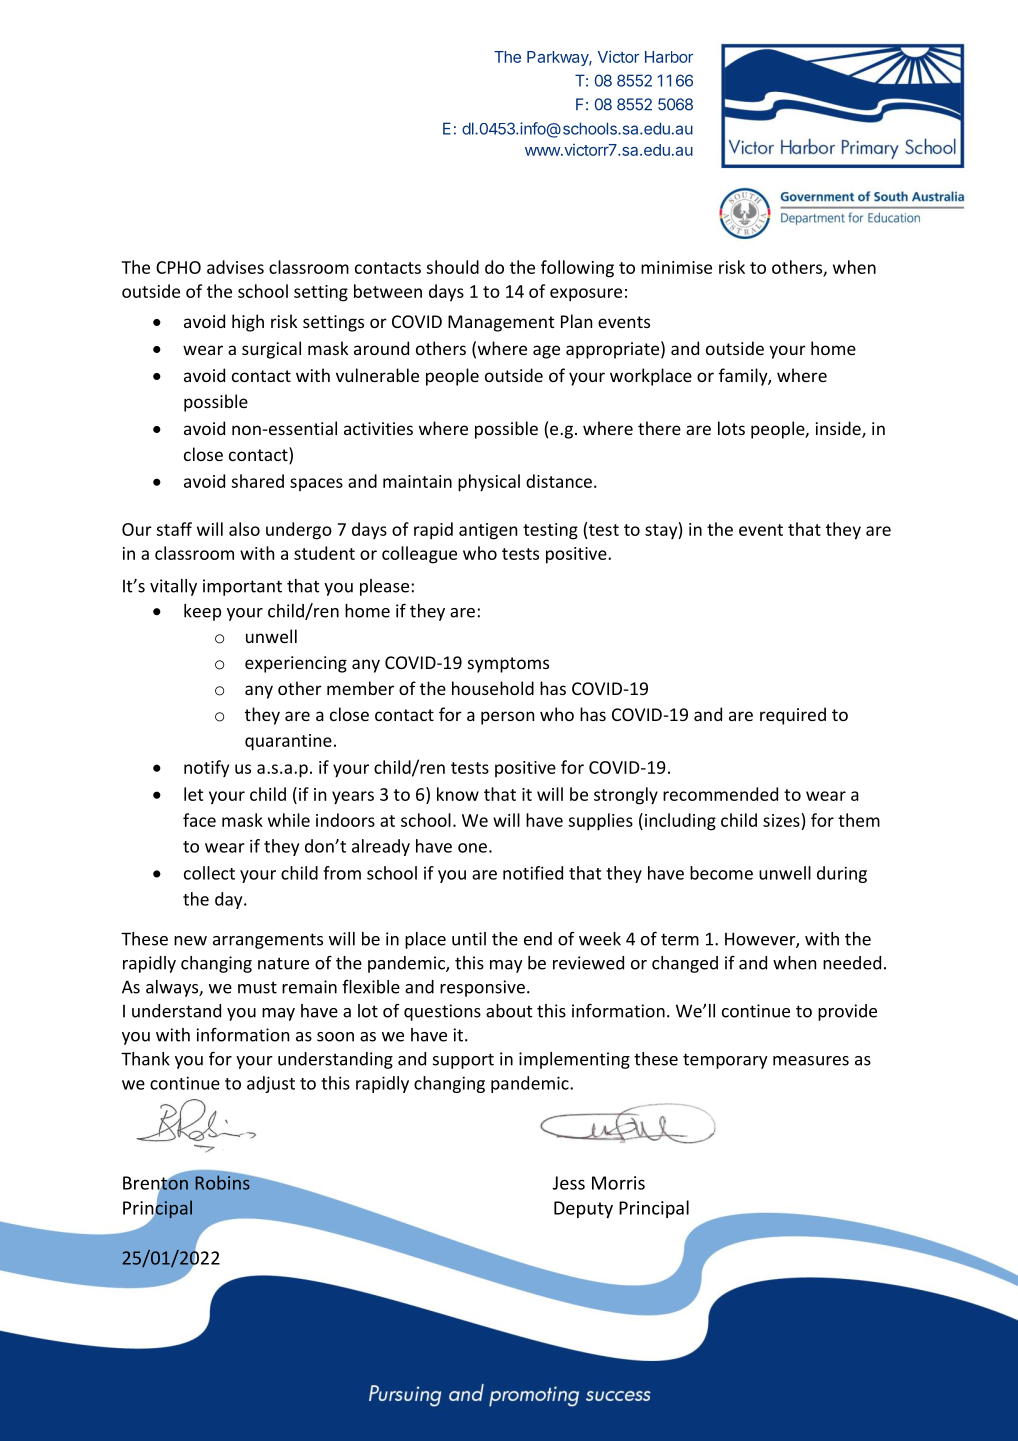 The image size is (1018, 1441). Describe the element at coordinates (669, 57) in the screenshot. I see `Harbor` at that location.
